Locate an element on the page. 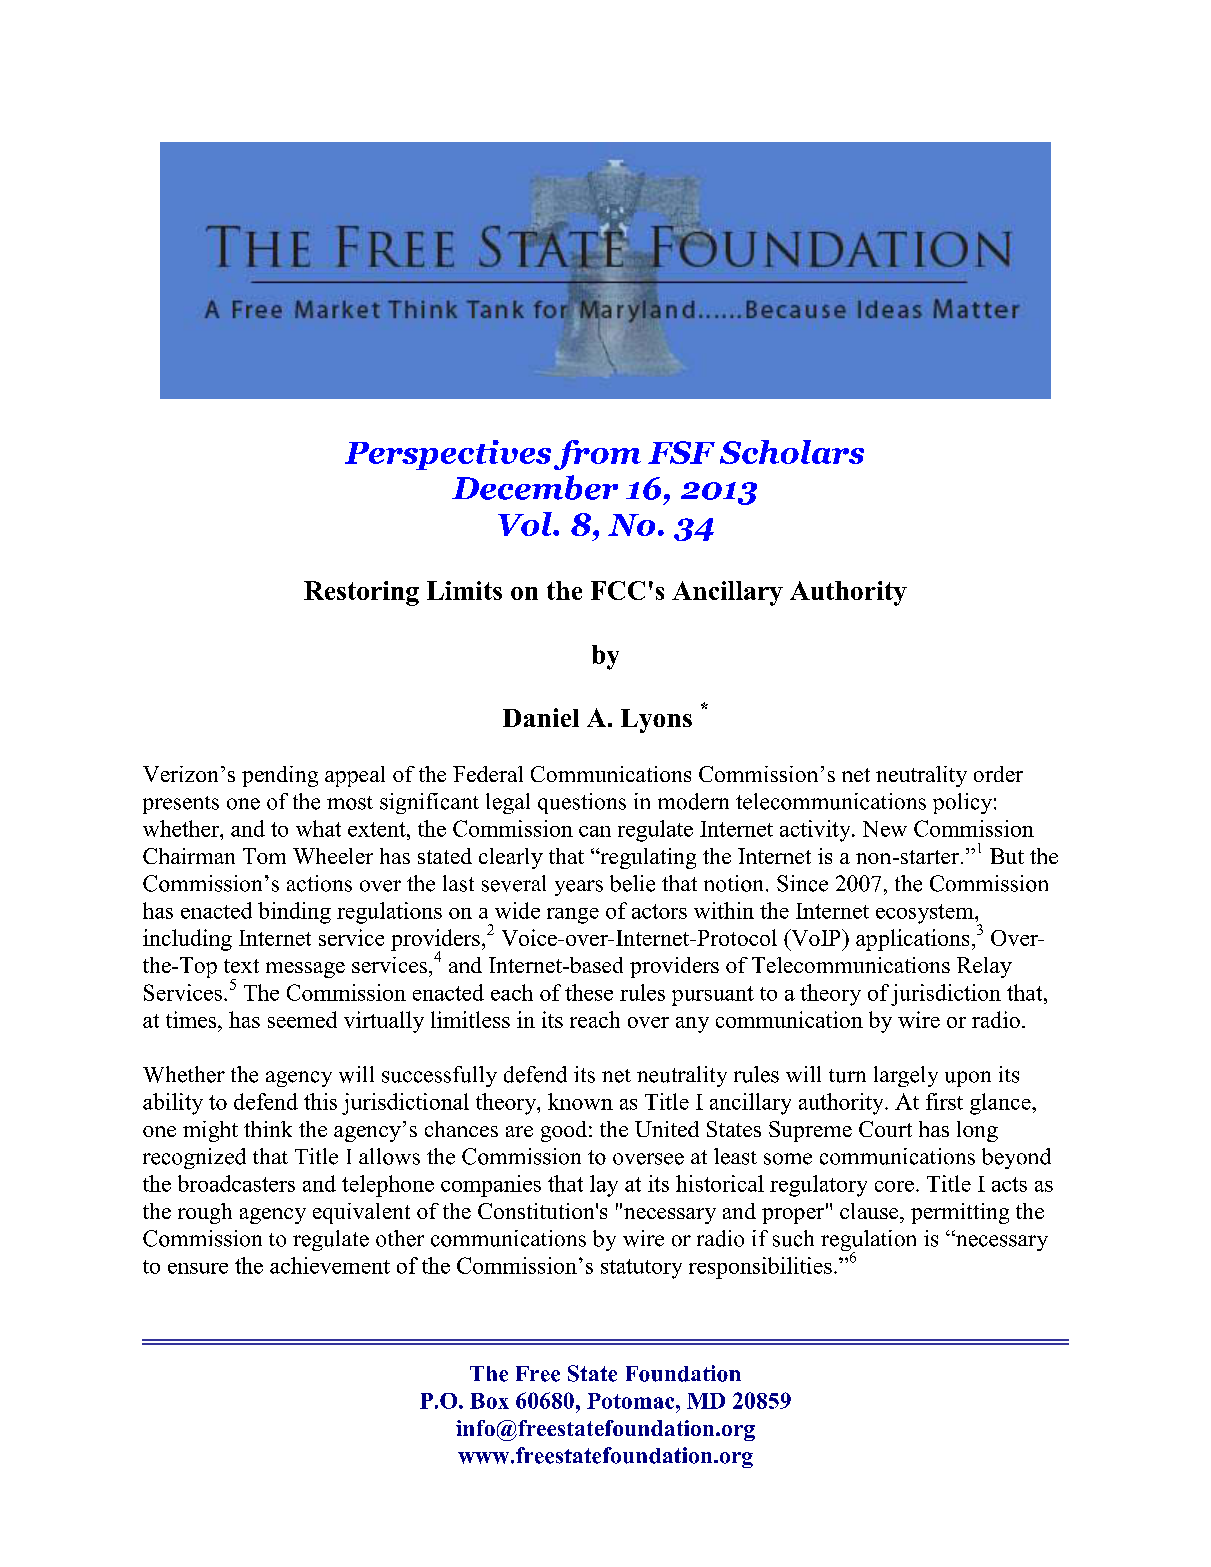 Image resolution: width=1211 pixels, height=1567 pixels. Perspectives is located at coordinates (448, 455).
